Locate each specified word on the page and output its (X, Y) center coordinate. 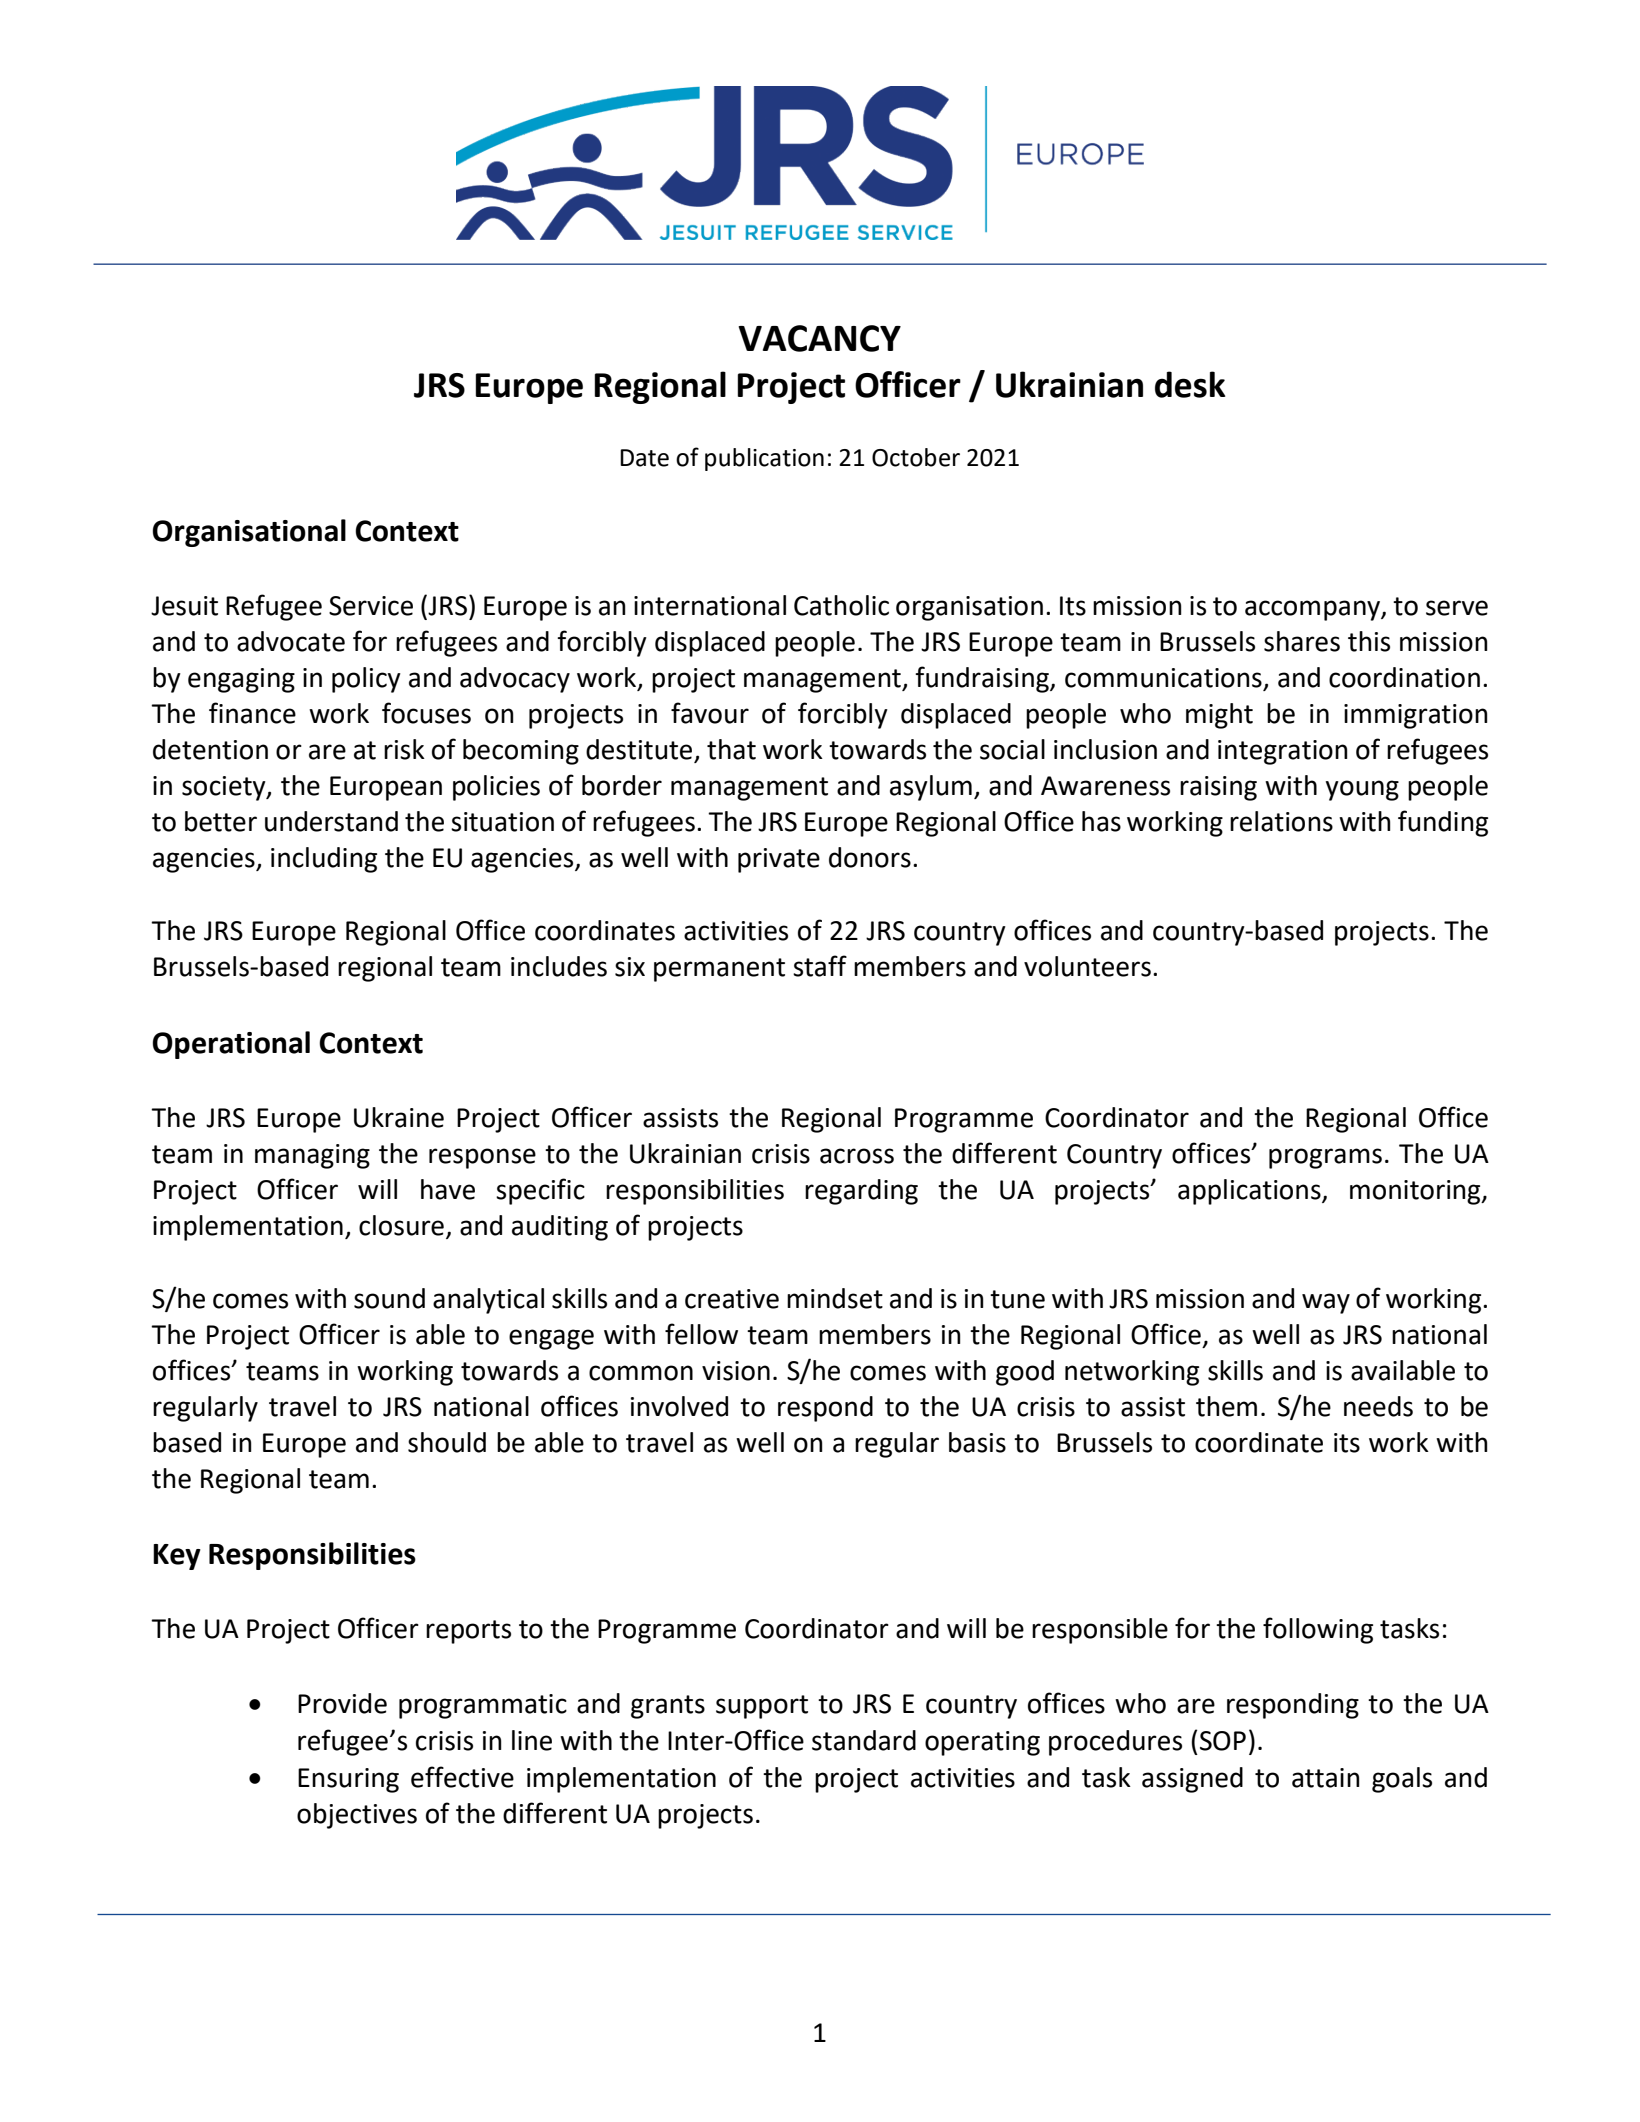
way (1326, 1303)
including (324, 860)
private (779, 860)
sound (389, 1298)
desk (1190, 384)
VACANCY (819, 338)
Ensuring (348, 1780)
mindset (835, 1298)
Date (644, 458)
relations (1281, 821)
